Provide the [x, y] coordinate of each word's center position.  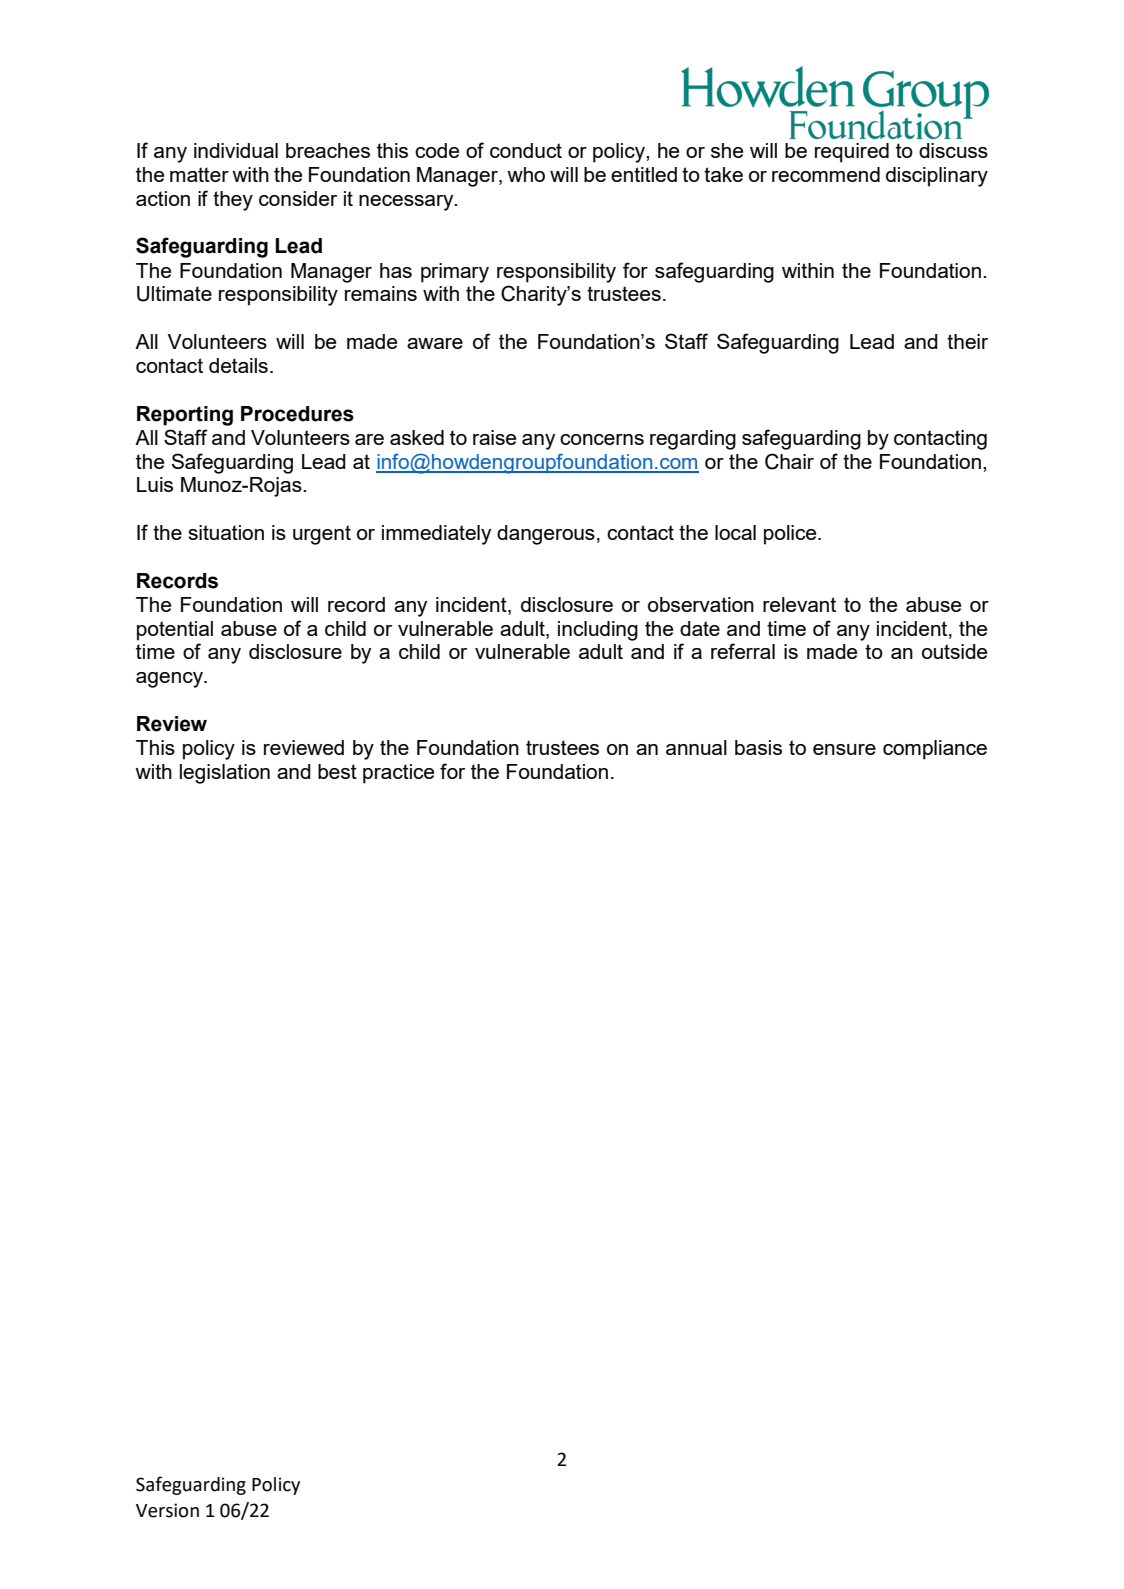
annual [696, 747]
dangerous [546, 535]
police [791, 535]
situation [226, 532]
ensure [844, 749]
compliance [935, 750]
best [337, 771]
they [233, 201]
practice [398, 774]
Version [167, 1510]
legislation [225, 774]
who [526, 174]
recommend [826, 174]
